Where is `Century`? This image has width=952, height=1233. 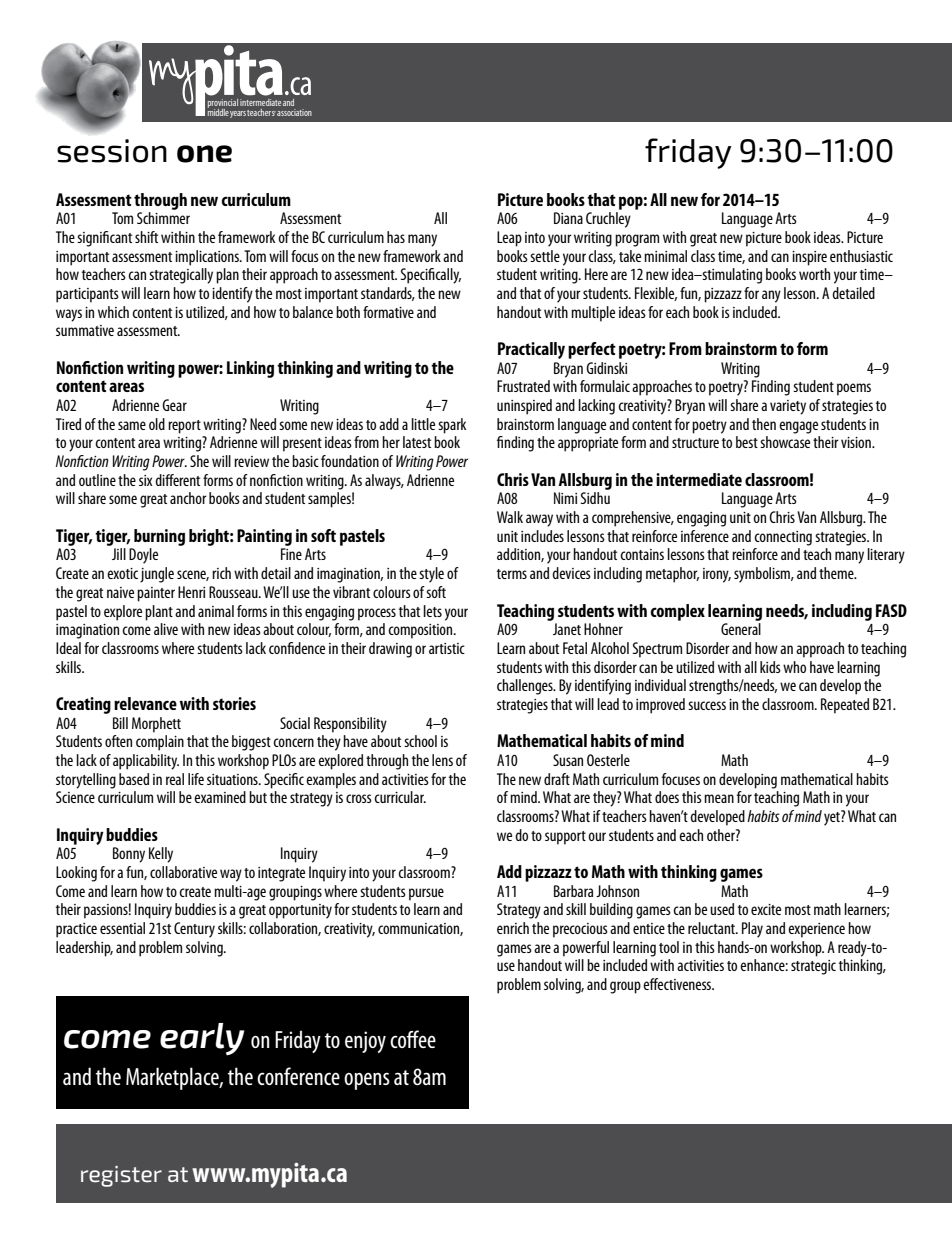 Century is located at coordinates (194, 930).
